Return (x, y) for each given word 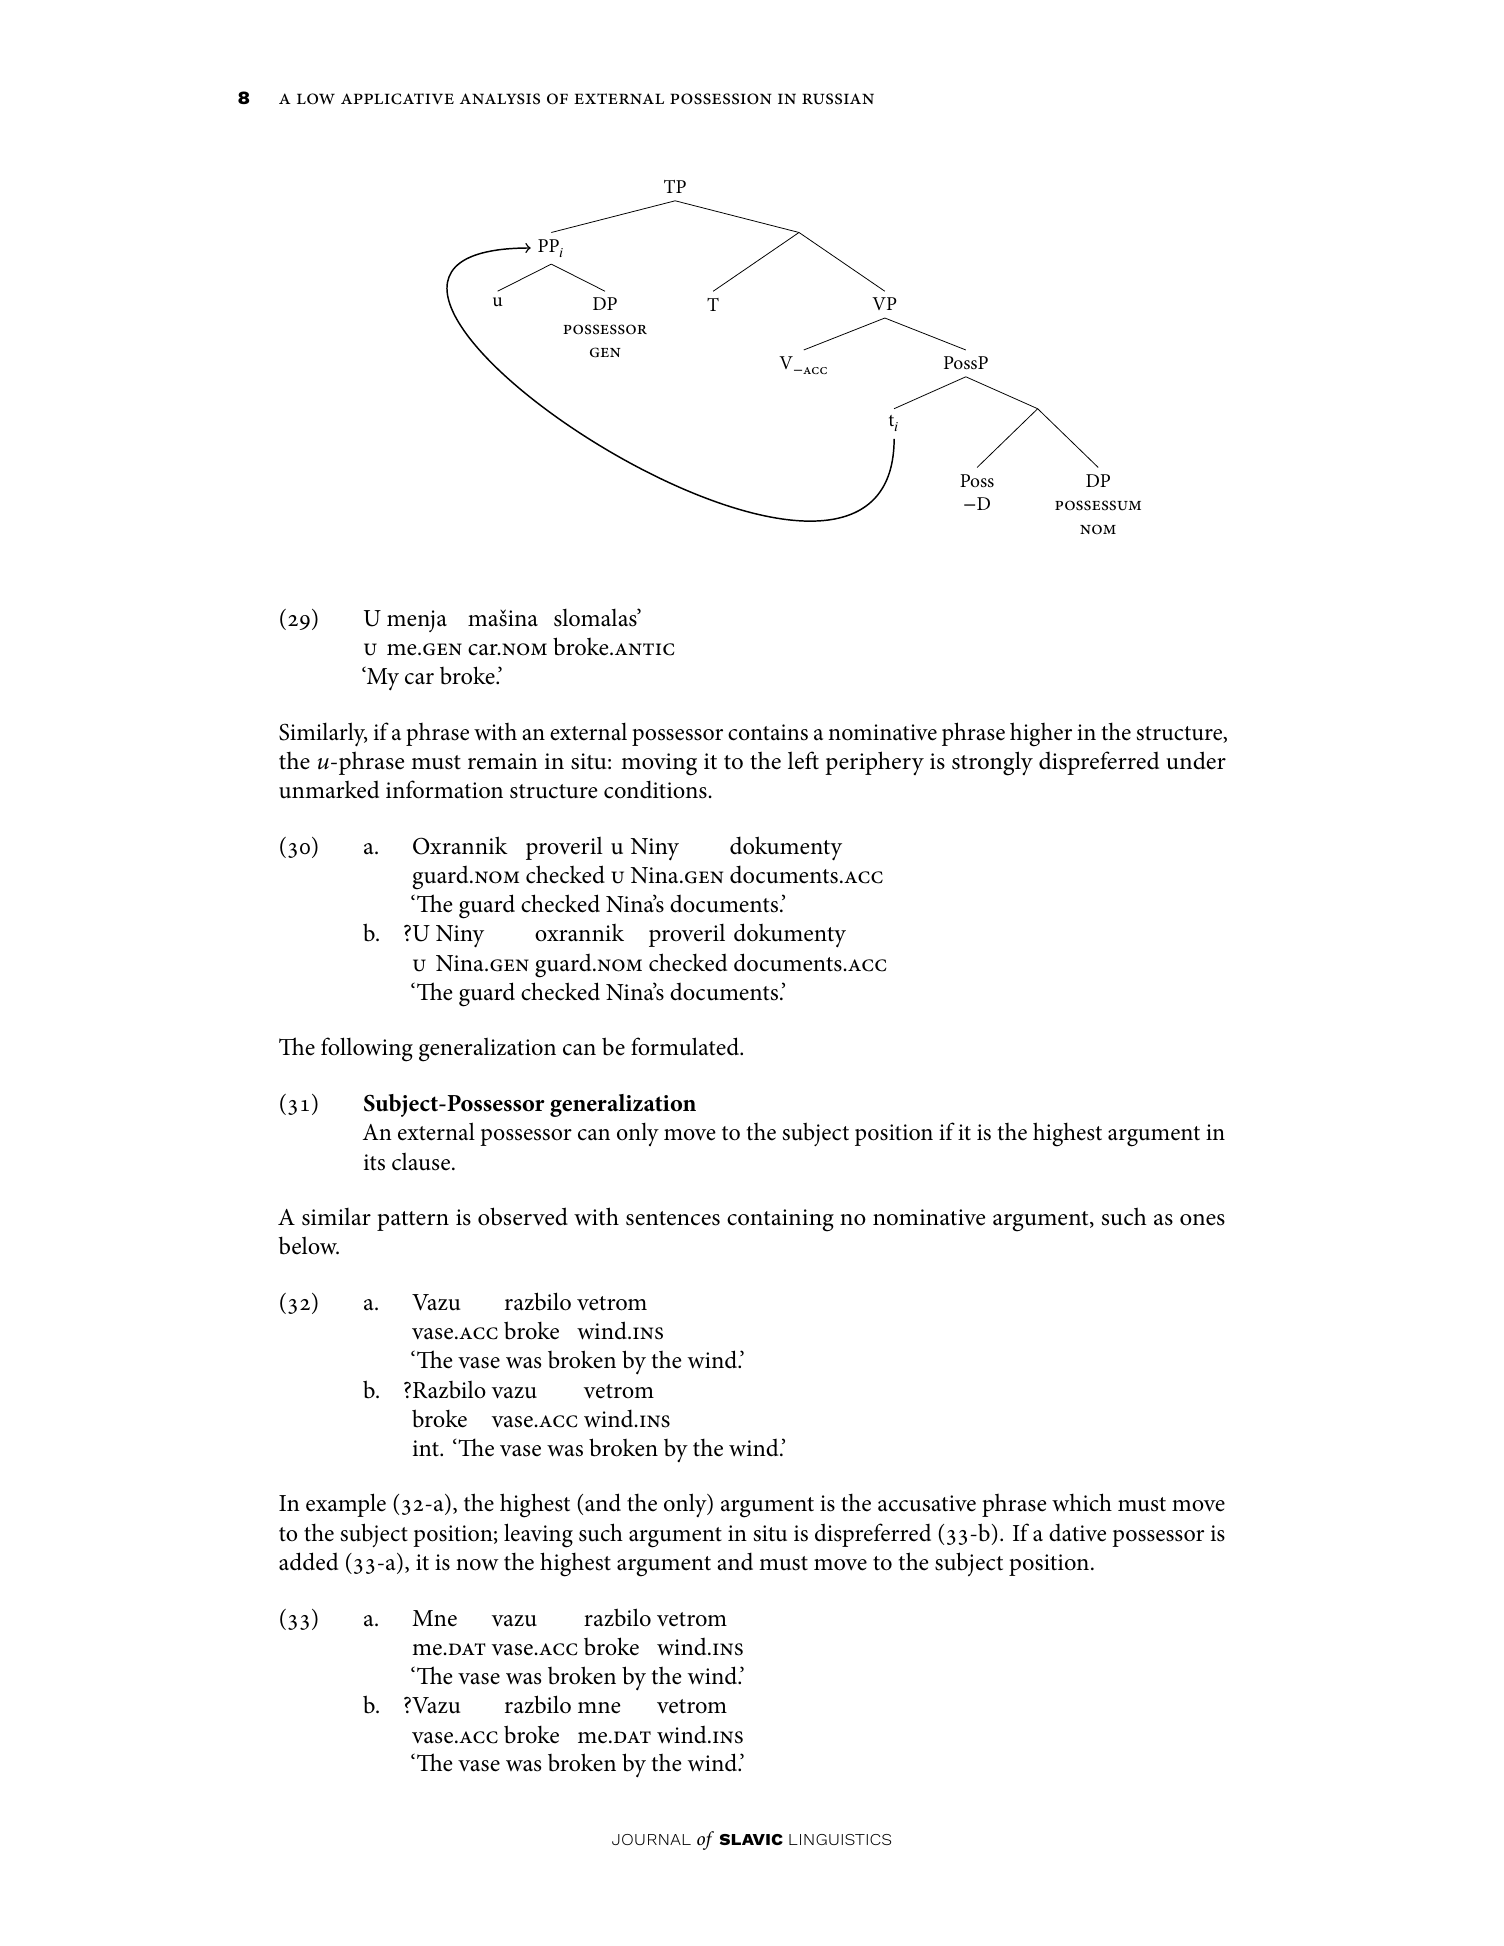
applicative (397, 99)
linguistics (840, 1839)
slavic (751, 1839)
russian (838, 99)
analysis (500, 99)
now (477, 1565)
